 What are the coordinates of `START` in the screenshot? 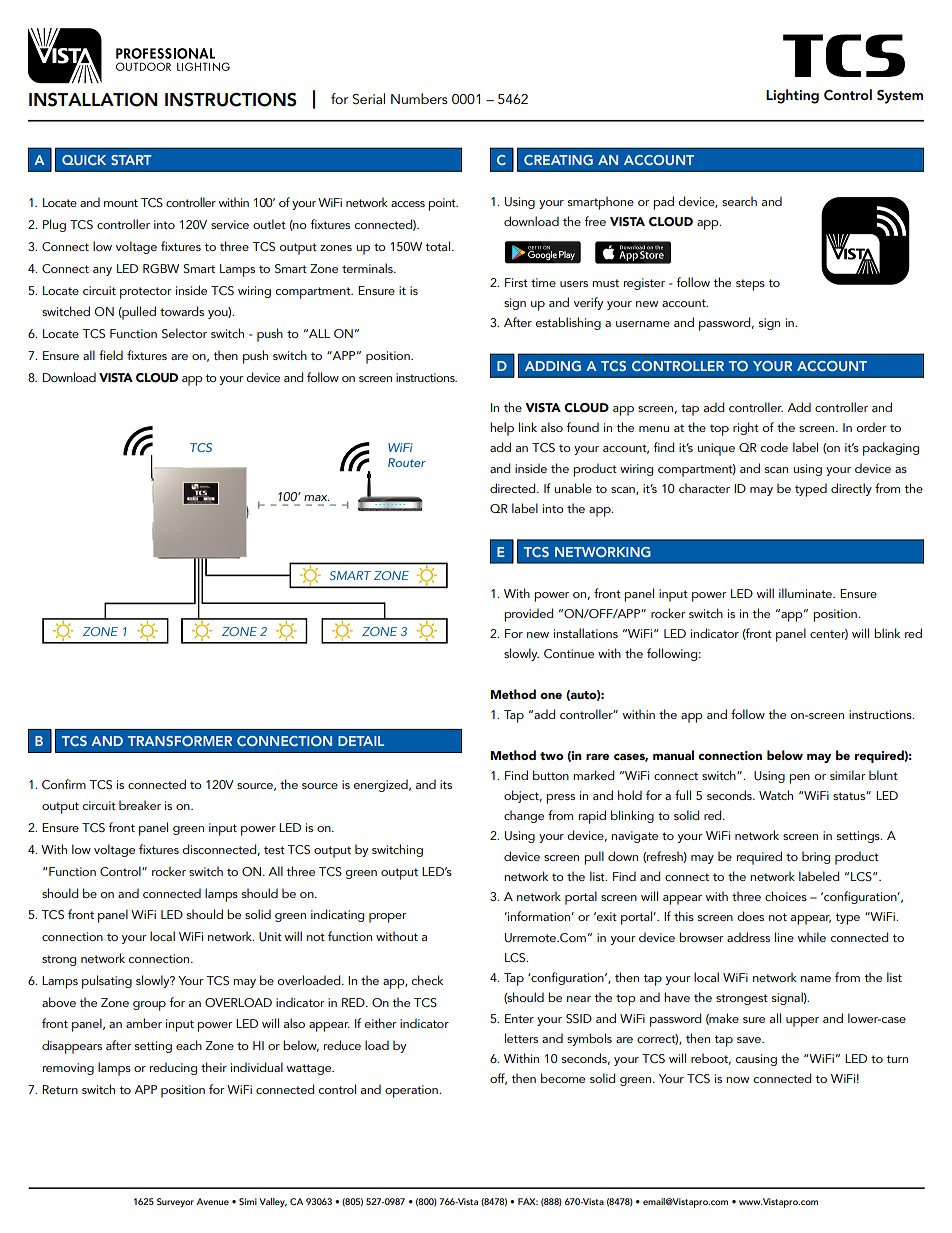 It's located at (131, 160).
